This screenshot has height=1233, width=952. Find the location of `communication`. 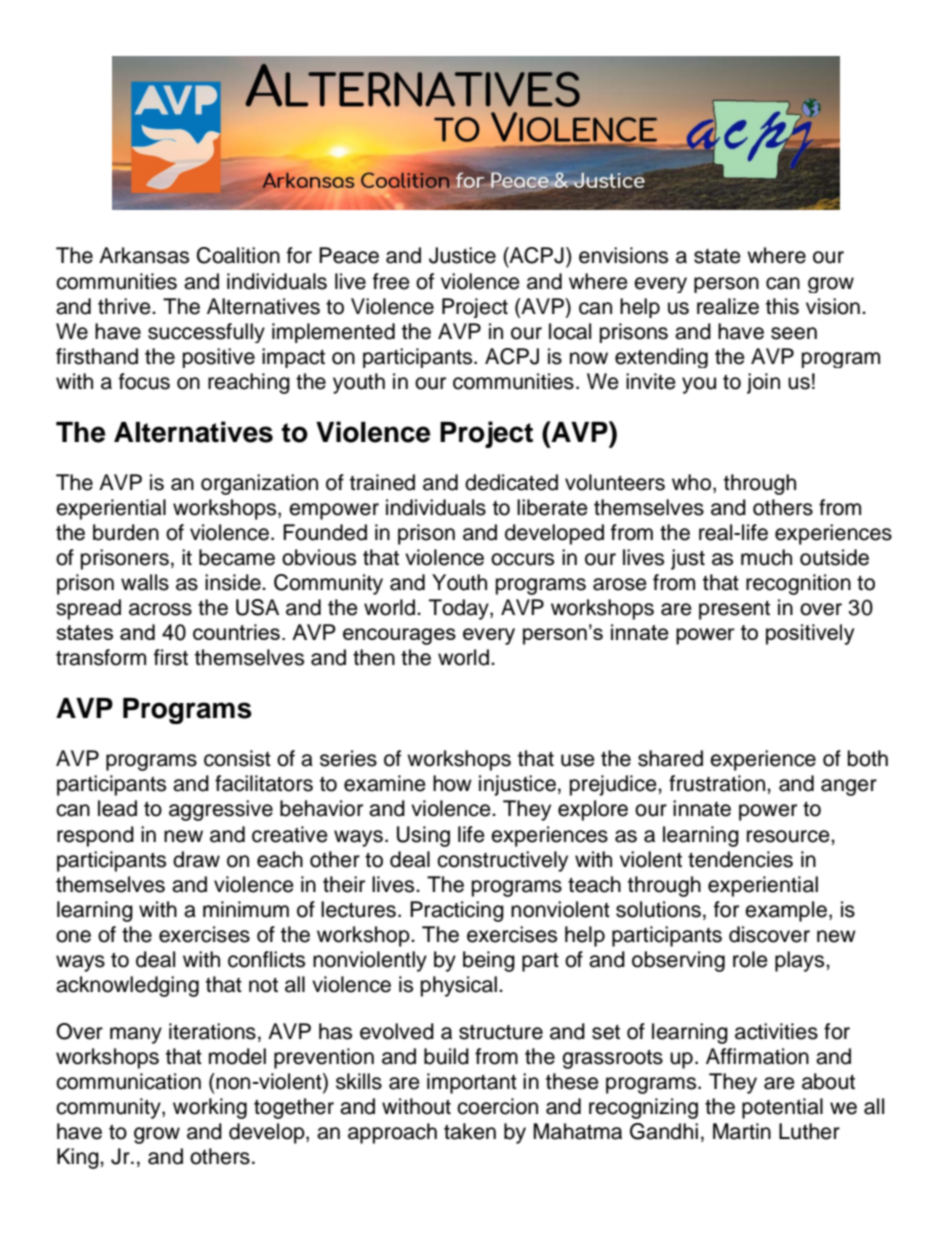

communication is located at coordinates (128, 1081).
